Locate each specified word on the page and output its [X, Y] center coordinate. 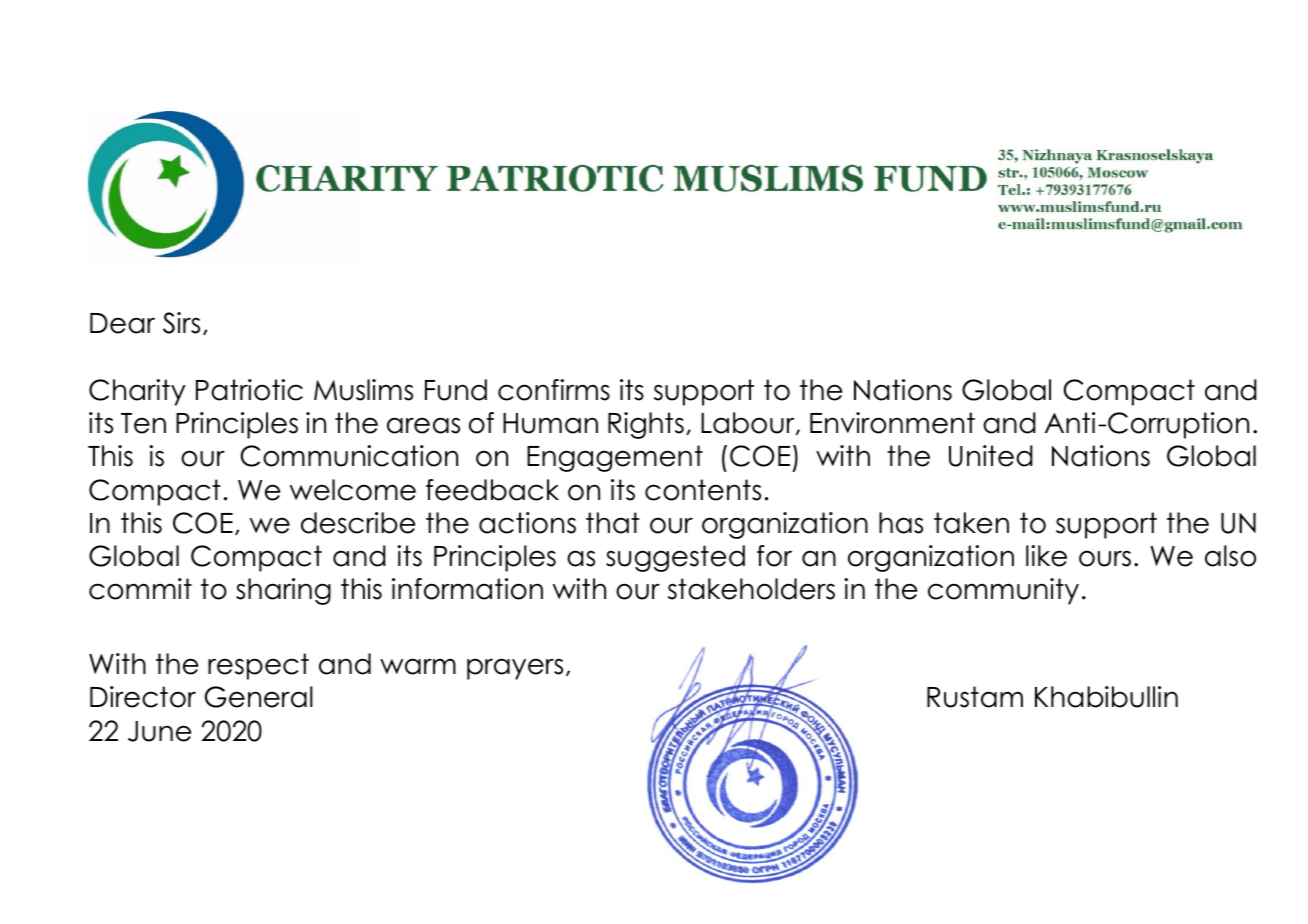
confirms [554, 390]
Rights [646, 425]
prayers [515, 669]
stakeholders [751, 589]
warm [418, 666]
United [991, 456]
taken [971, 523]
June [159, 731]
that [613, 523]
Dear [122, 323]
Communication [349, 456]
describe [358, 523]
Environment [892, 423]
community [1003, 591]
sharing [283, 591]
